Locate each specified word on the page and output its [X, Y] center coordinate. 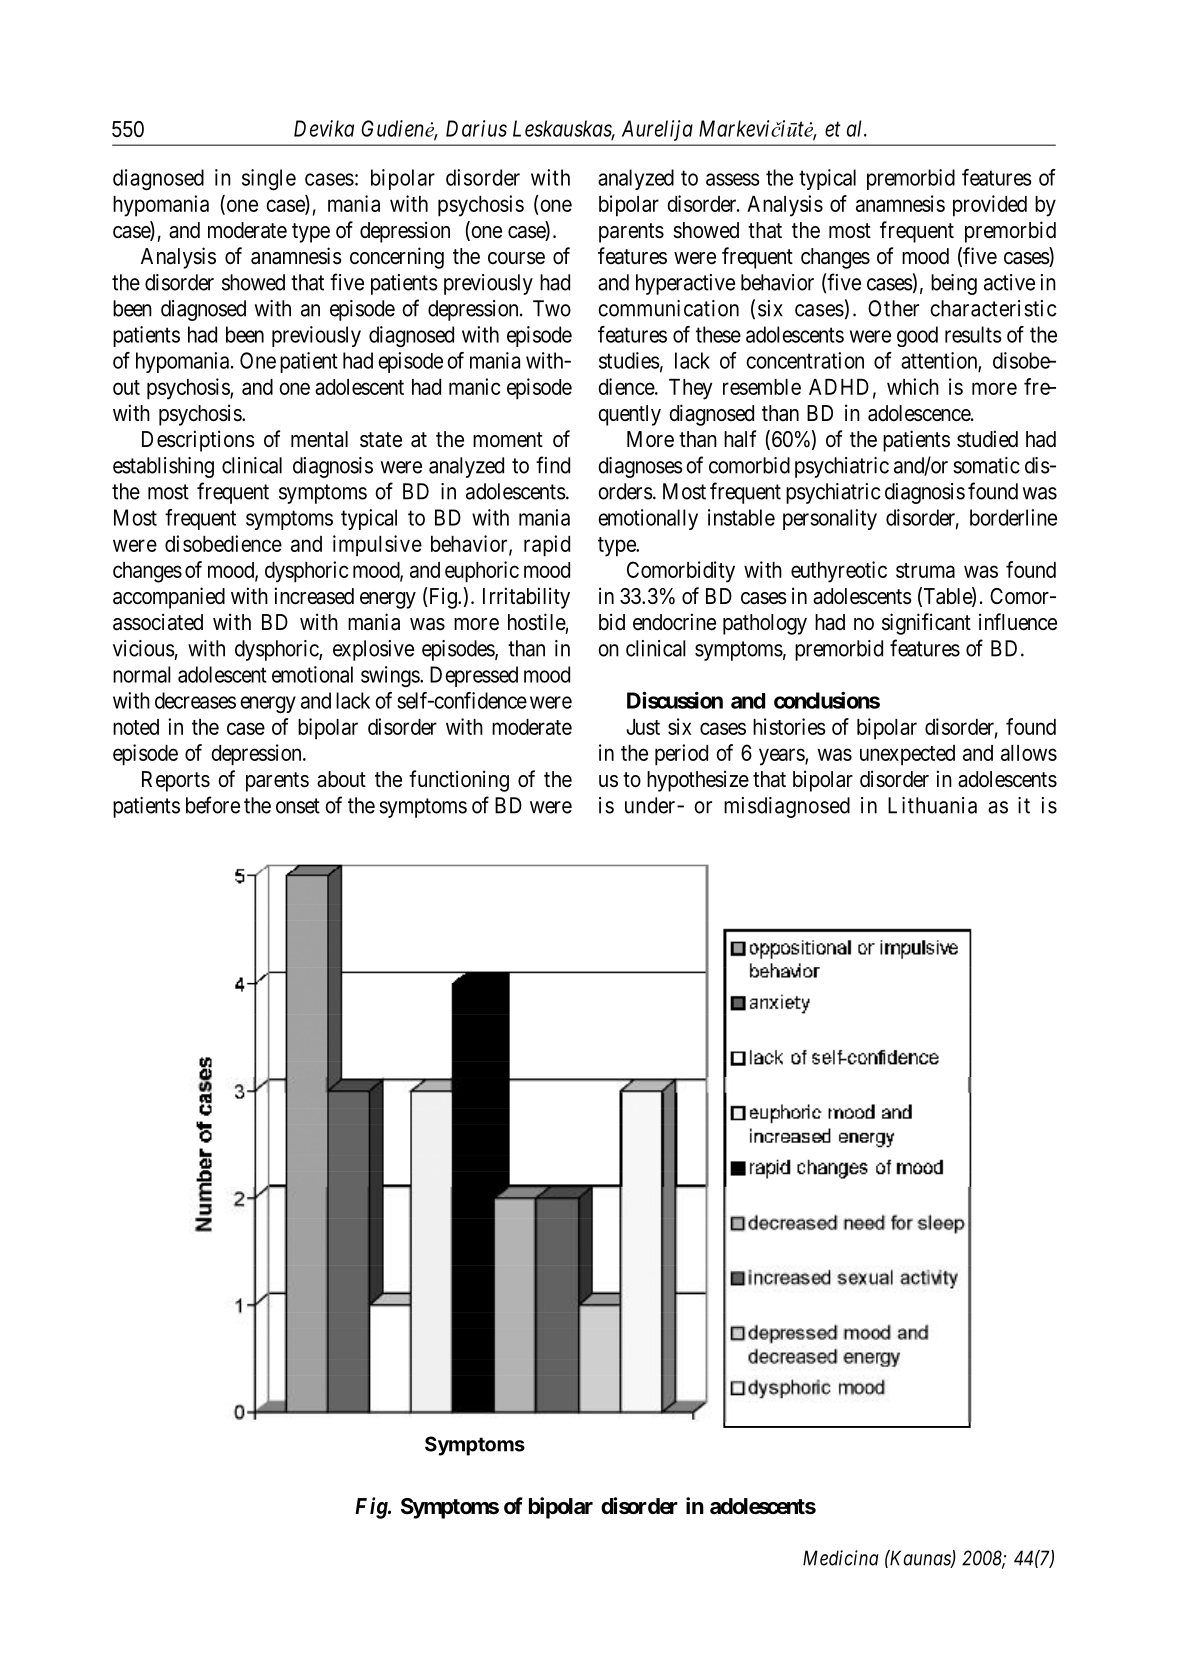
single [269, 179]
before [213, 805]
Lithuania [932, 805]
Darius [476, 128]
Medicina [840, 1558]
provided [990, 206]
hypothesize [698, 781]
